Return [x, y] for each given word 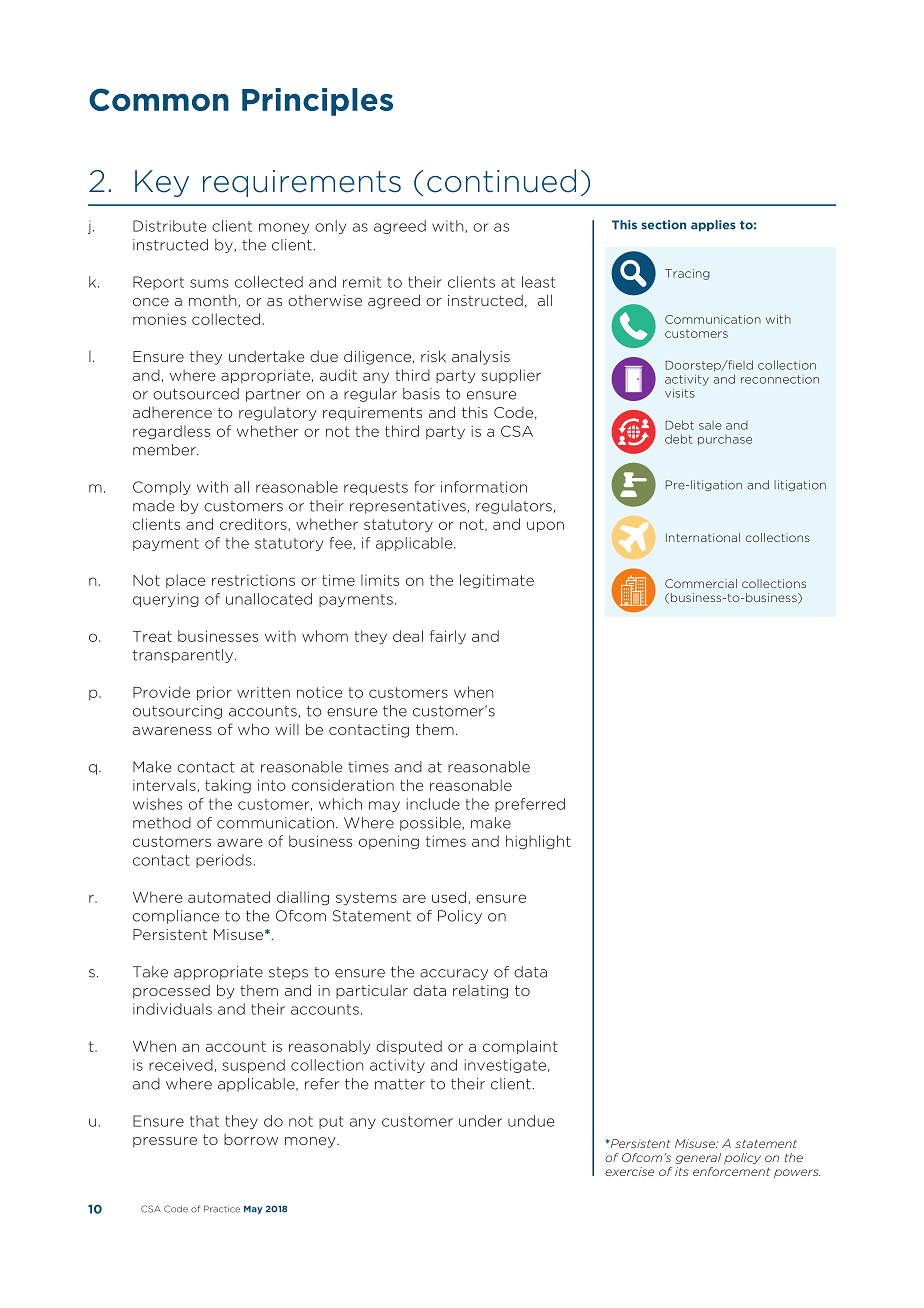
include [433, 804]
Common [159, 99]
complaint [520, 1047]
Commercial [701, 583]
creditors [253, 524]
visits [680, 393]
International [703, 537]
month [214, 301]
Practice [222, 1209]
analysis [481, 357]
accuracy [454, 974]
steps [288, 973]
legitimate [497, 581]
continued [501, 181]
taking [228, 786]
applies [713, 225]
